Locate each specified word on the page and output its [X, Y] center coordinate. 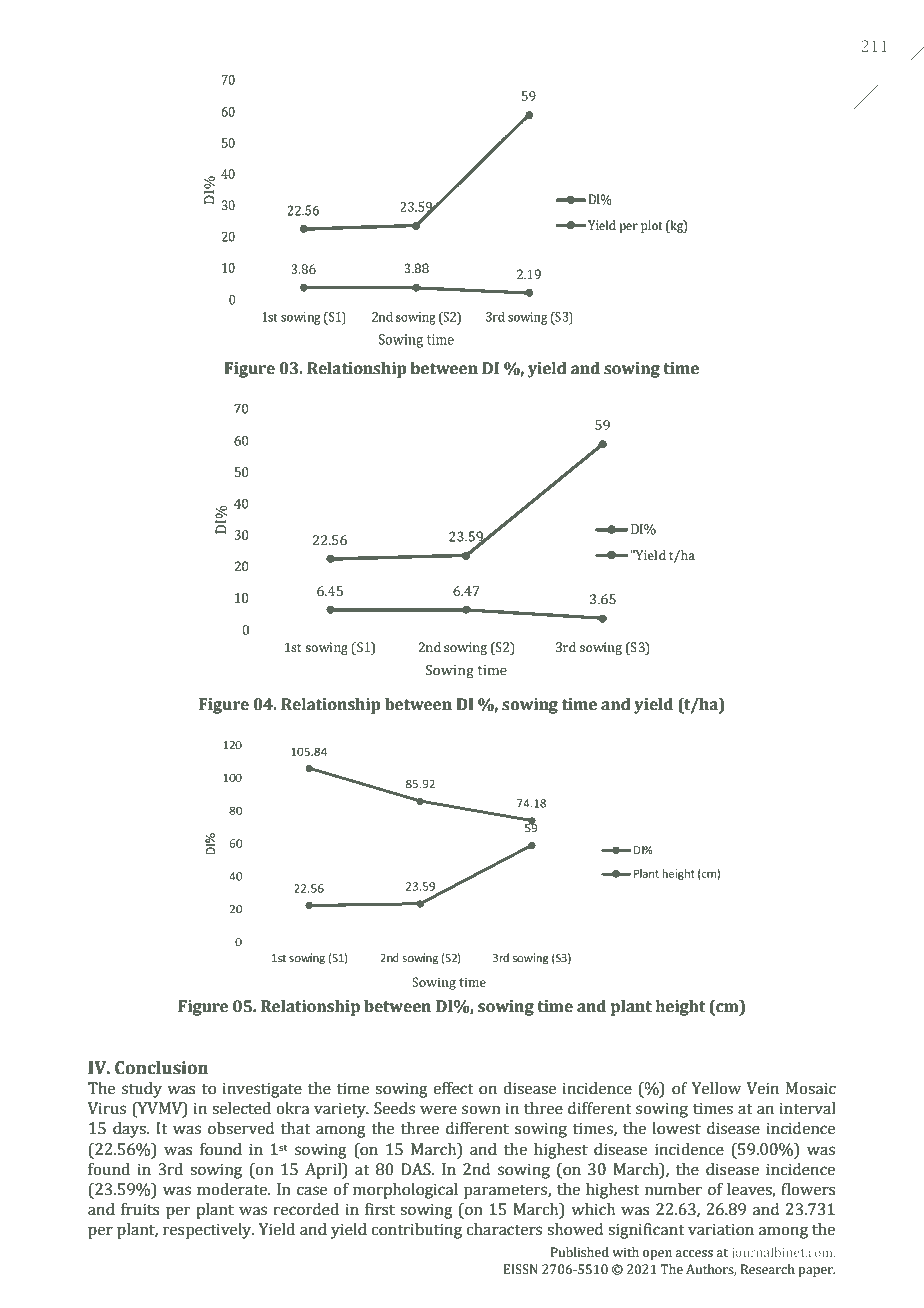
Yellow [716, 1088]
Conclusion [161, 1068]
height [681, 1008]
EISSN [520, 1269]
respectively [208, 1231]
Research [768, 1269]
